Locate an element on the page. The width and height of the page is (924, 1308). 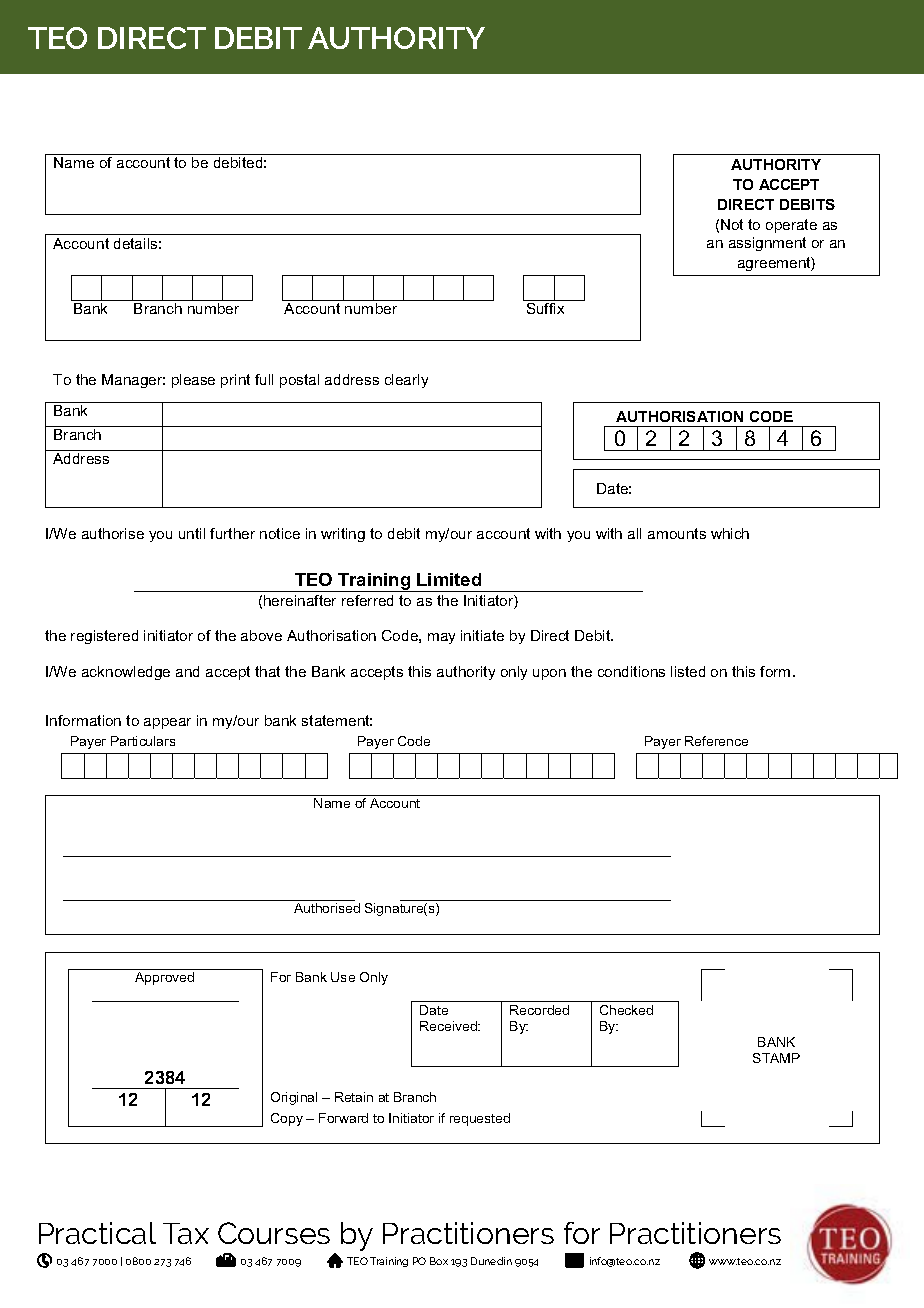
please is located at coordinates (193, 381).
